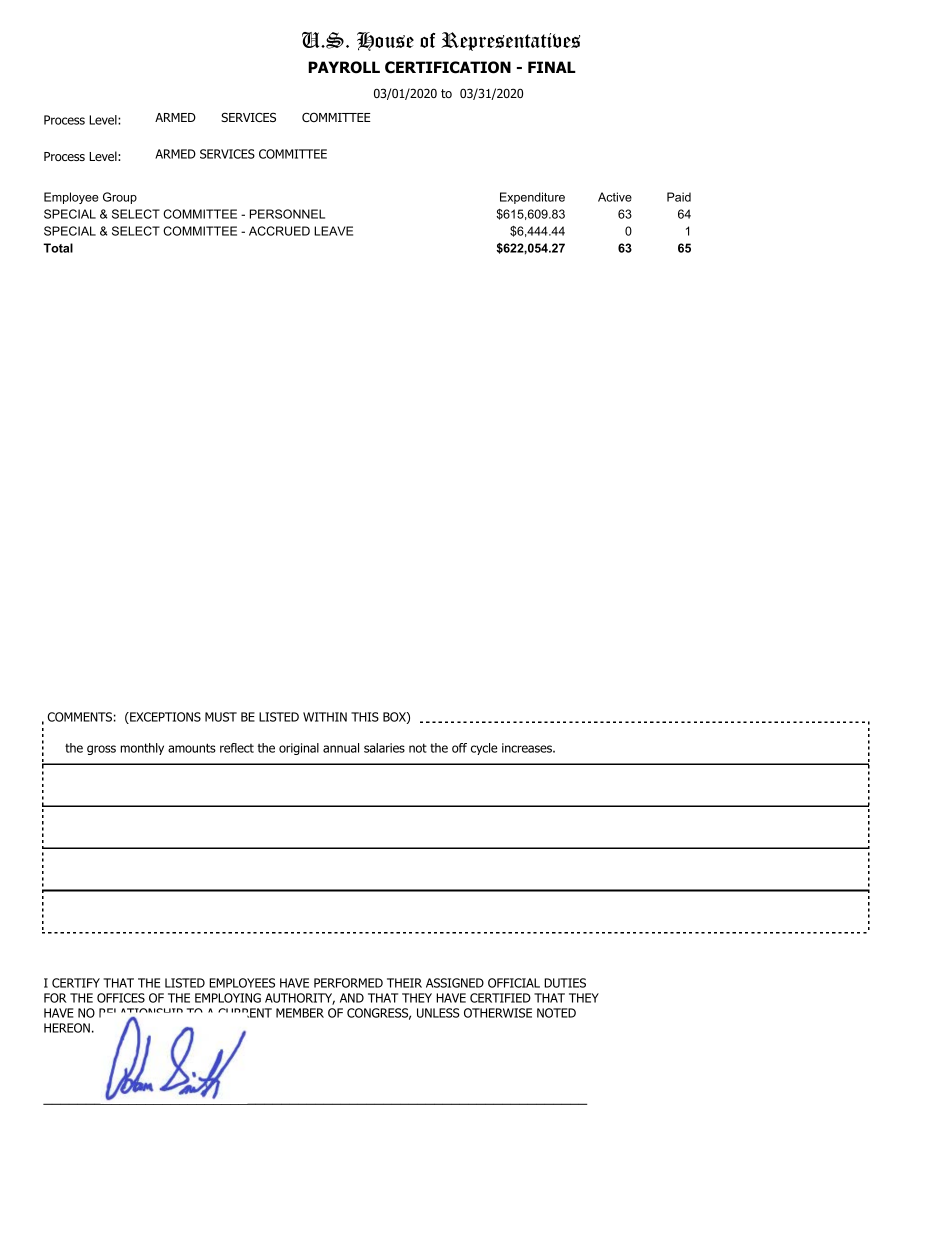 This page has height=1233, width=952. What do you see at coordinates (58, 248) in the page?
I see `Total` at bounding box center [58, 248].
